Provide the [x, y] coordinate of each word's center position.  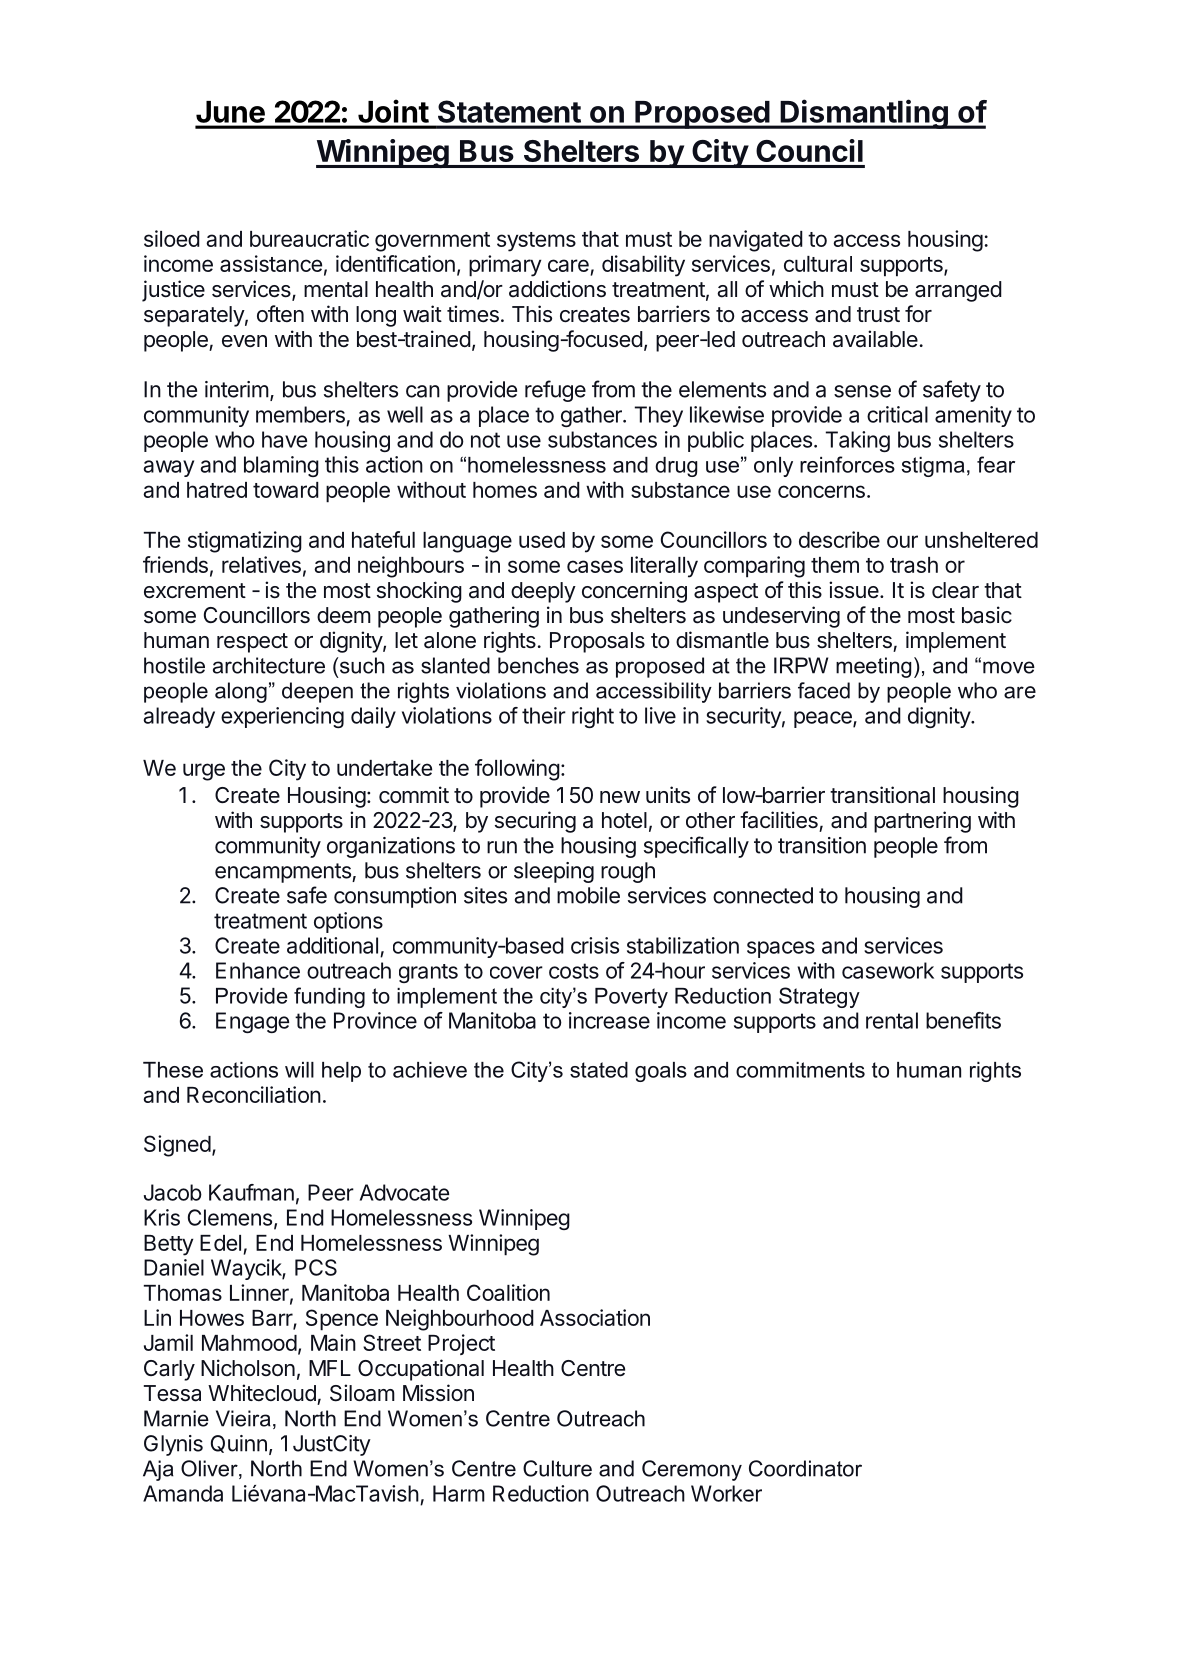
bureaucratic [309, 238]
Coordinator [805, 1468]
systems [536, 242]
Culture [557, 1468]
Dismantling [864, 114]
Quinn [239, 1444]
